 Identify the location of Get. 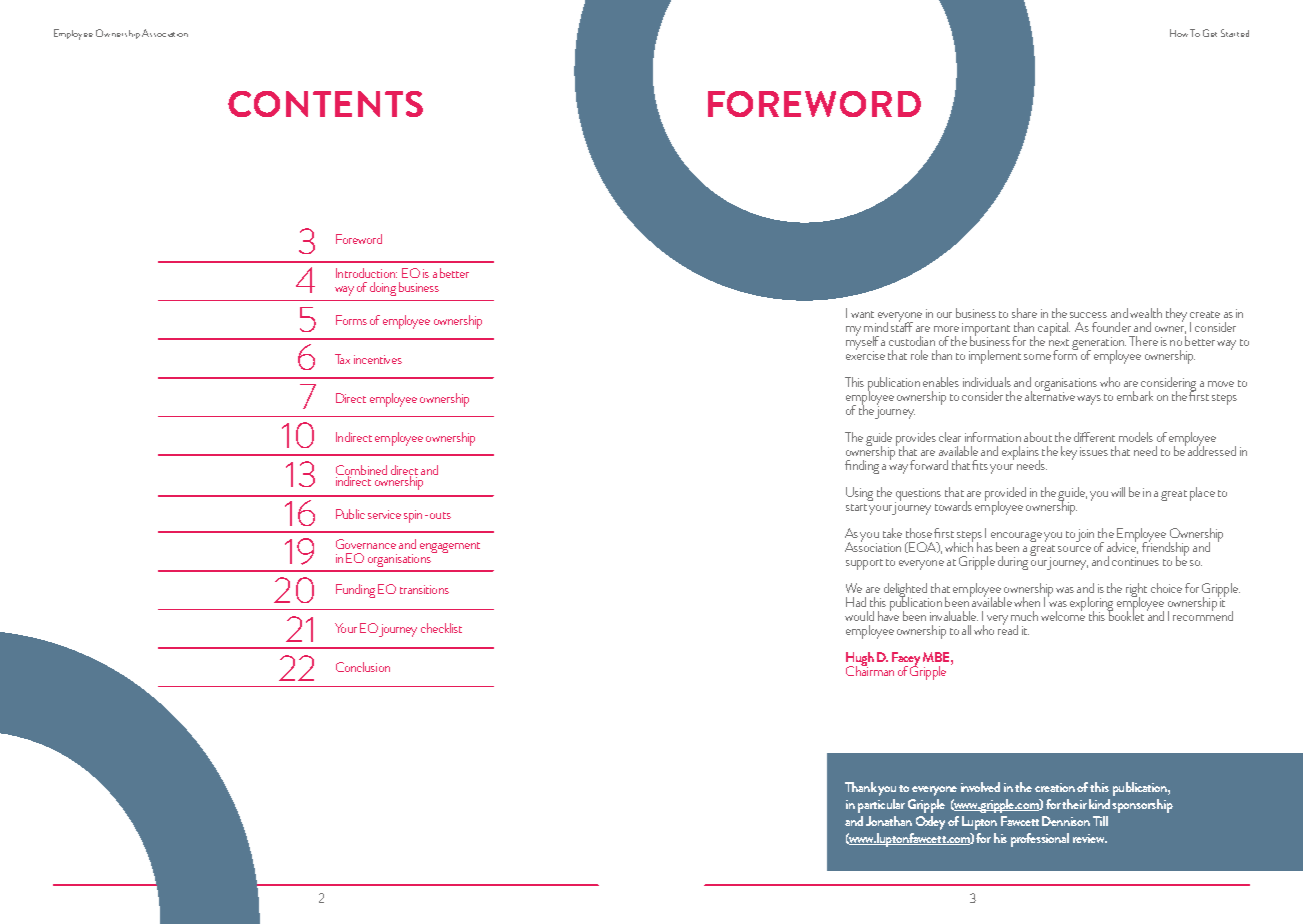
(1210, 33).
